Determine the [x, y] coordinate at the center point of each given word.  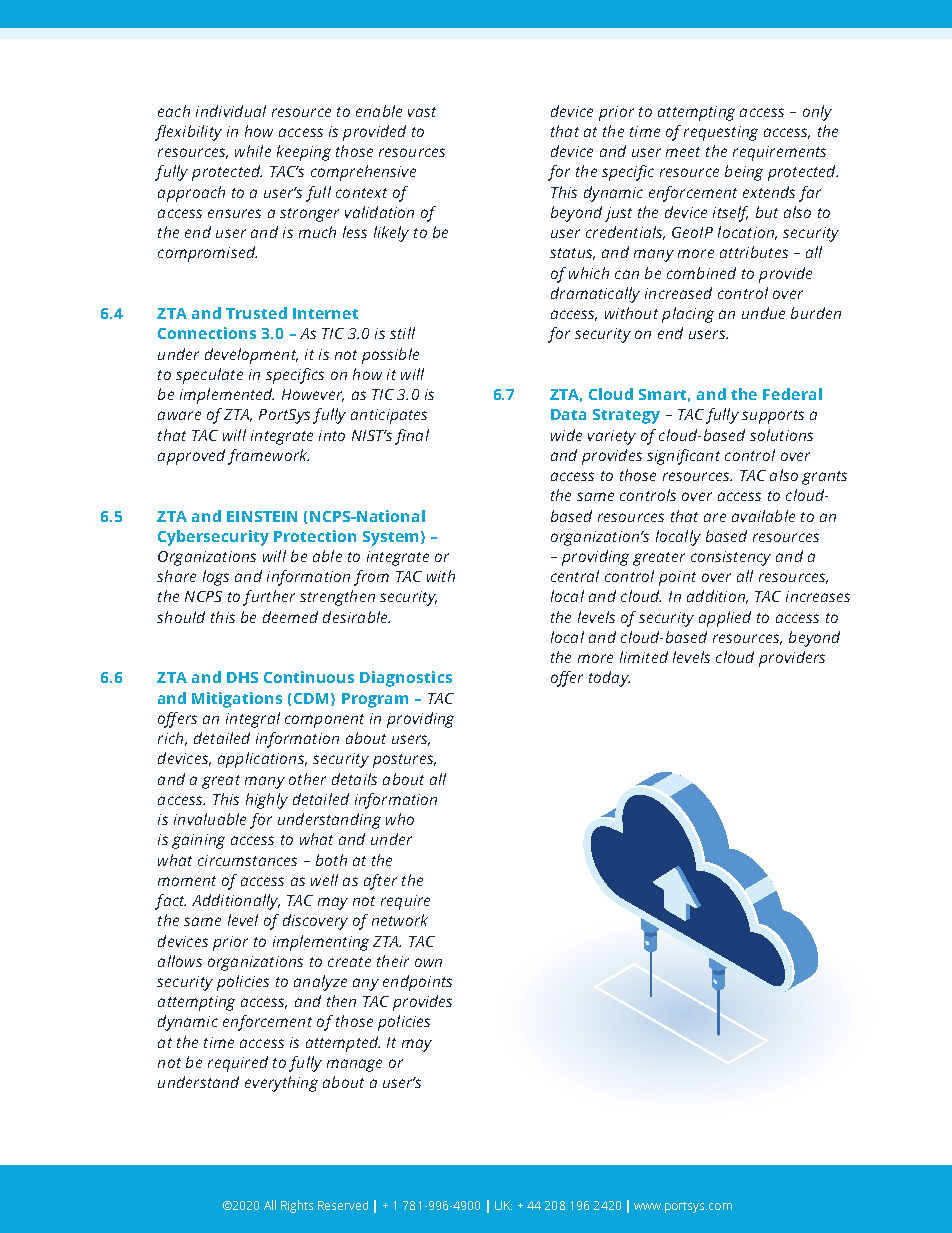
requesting [721, 133]
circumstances [247, 860]
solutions [781, 435]
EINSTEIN [262, 516]
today [609, 679]
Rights [297, 1206]
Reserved [343, 1205]
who [400, 819]
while [253, 151]
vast [422, 112]
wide [566, 435]
